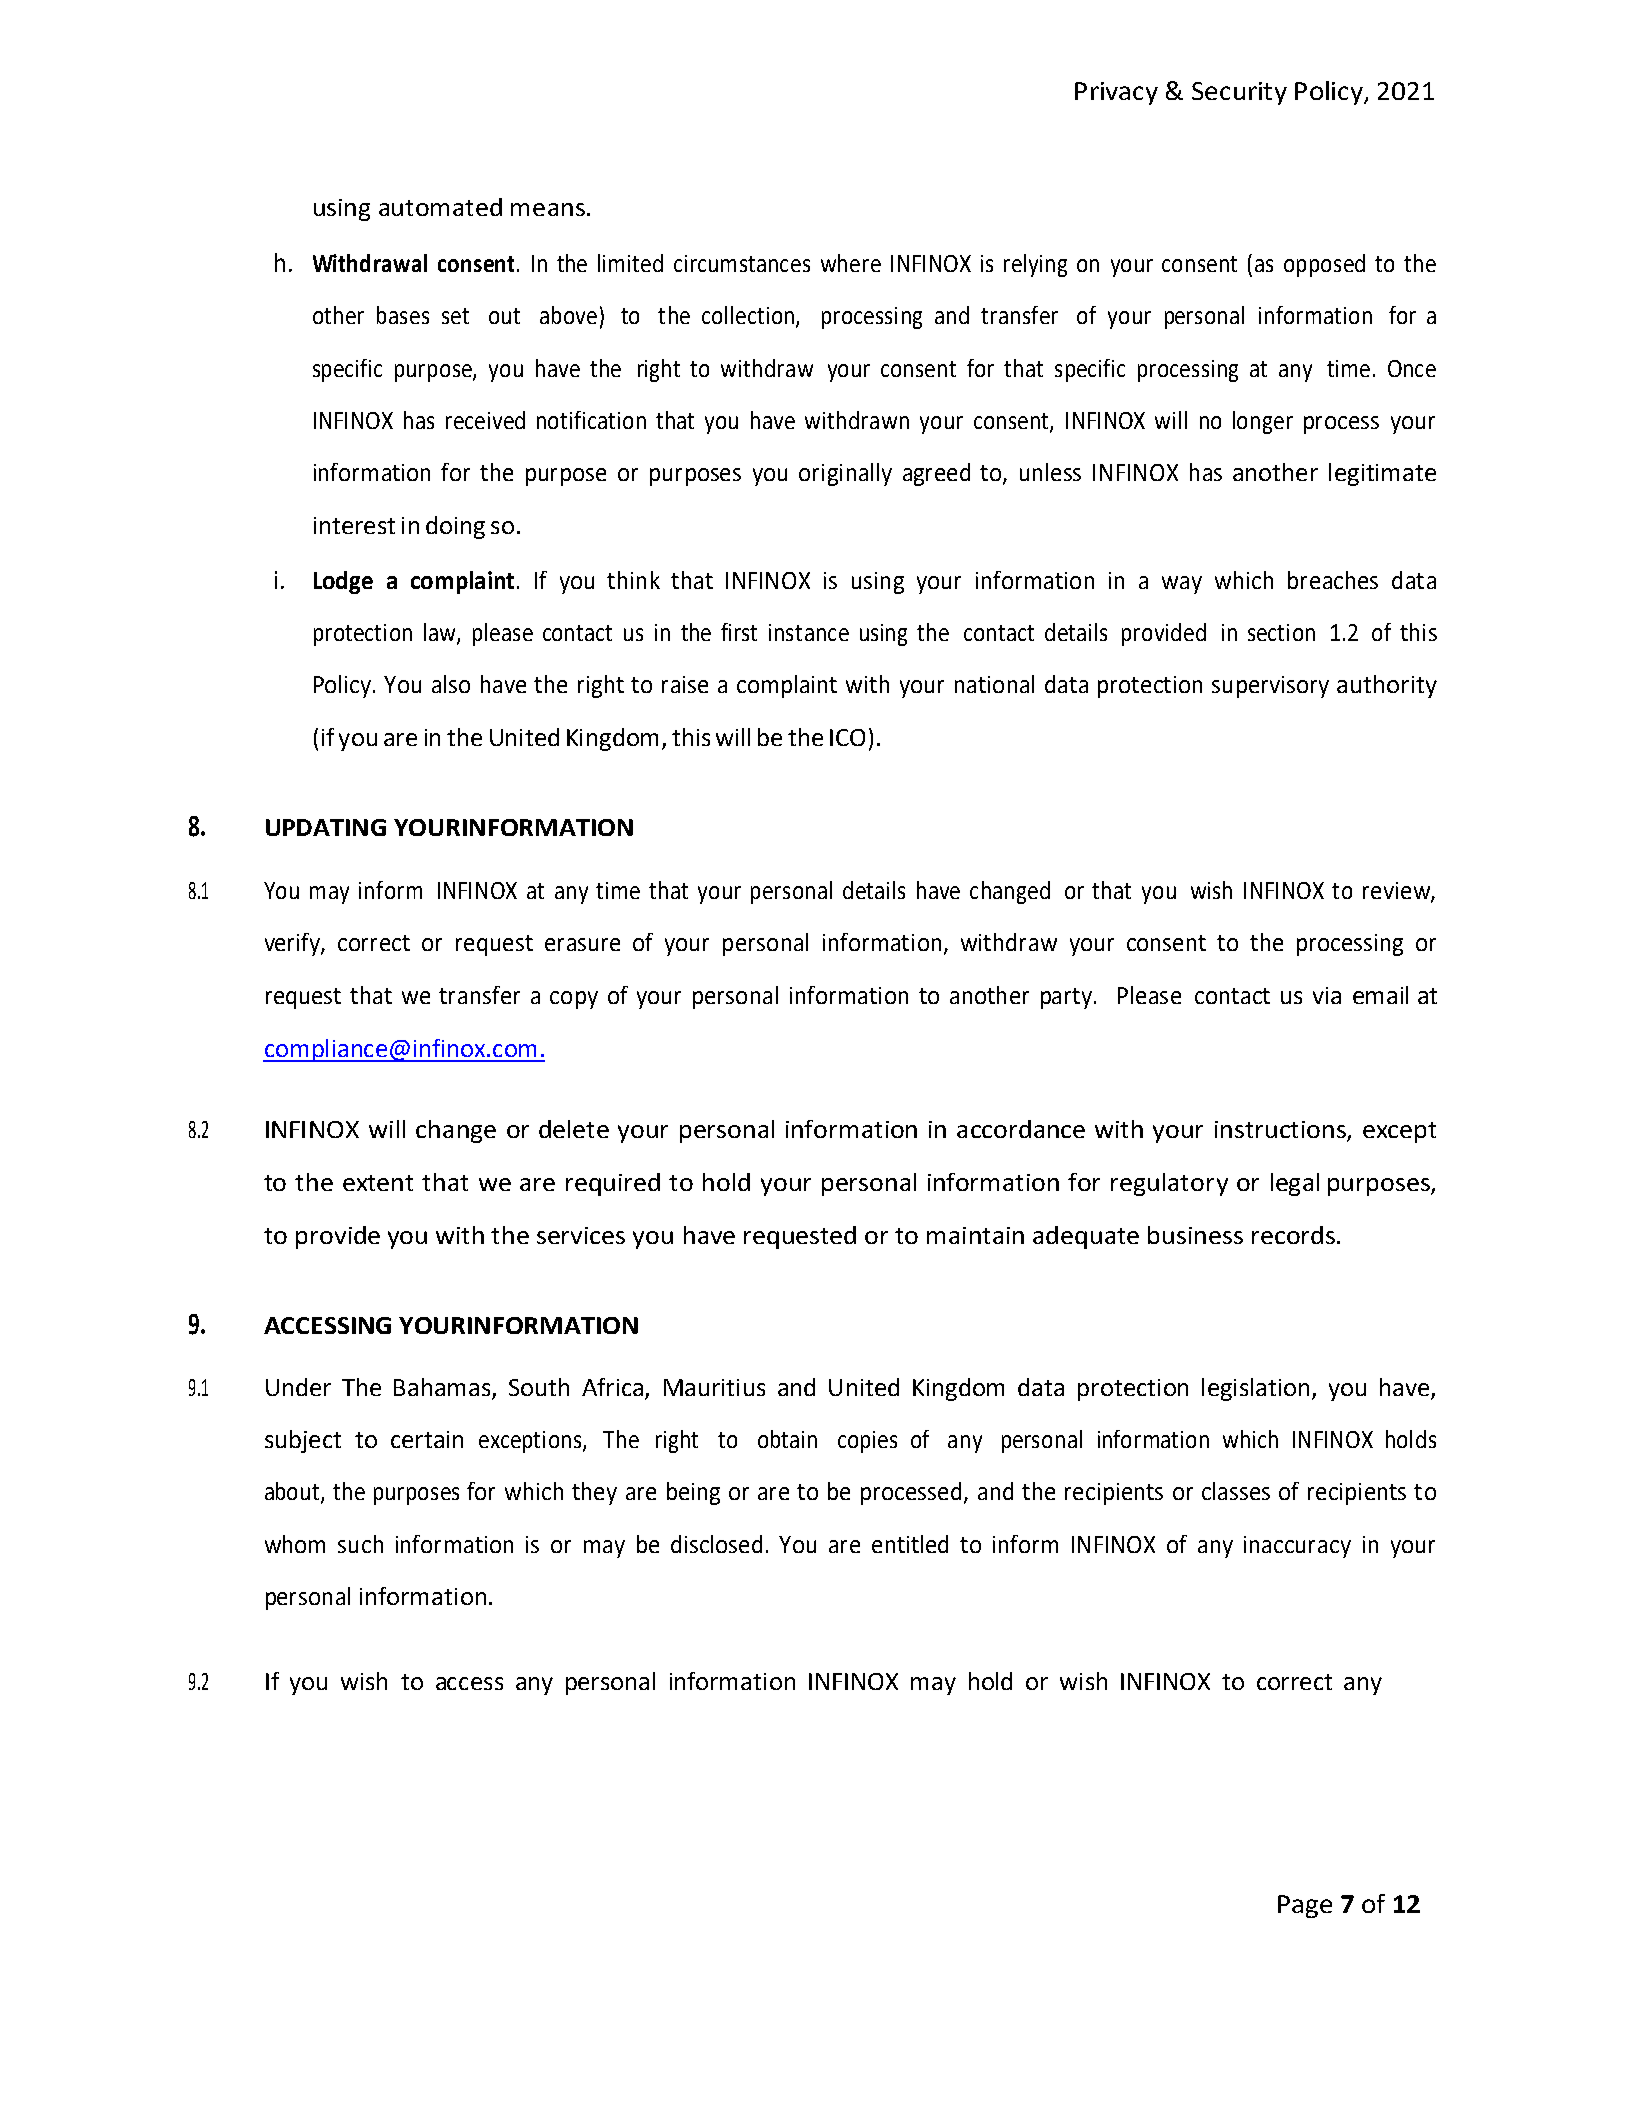  I want to click on maintain, so click(975, 1235).
